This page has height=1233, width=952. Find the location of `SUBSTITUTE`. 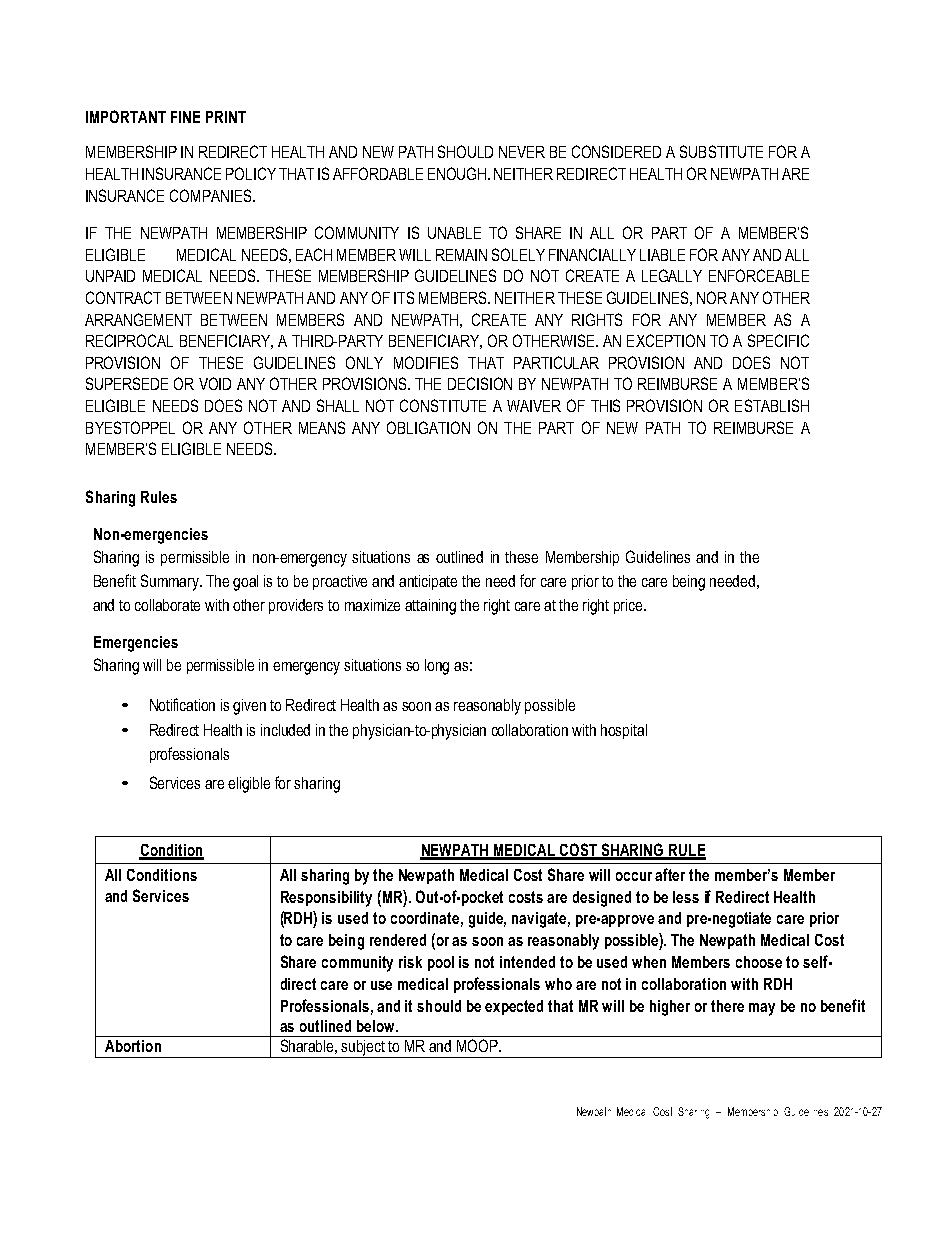

SUBSTITUTE is located at coordinates (721, 151).
